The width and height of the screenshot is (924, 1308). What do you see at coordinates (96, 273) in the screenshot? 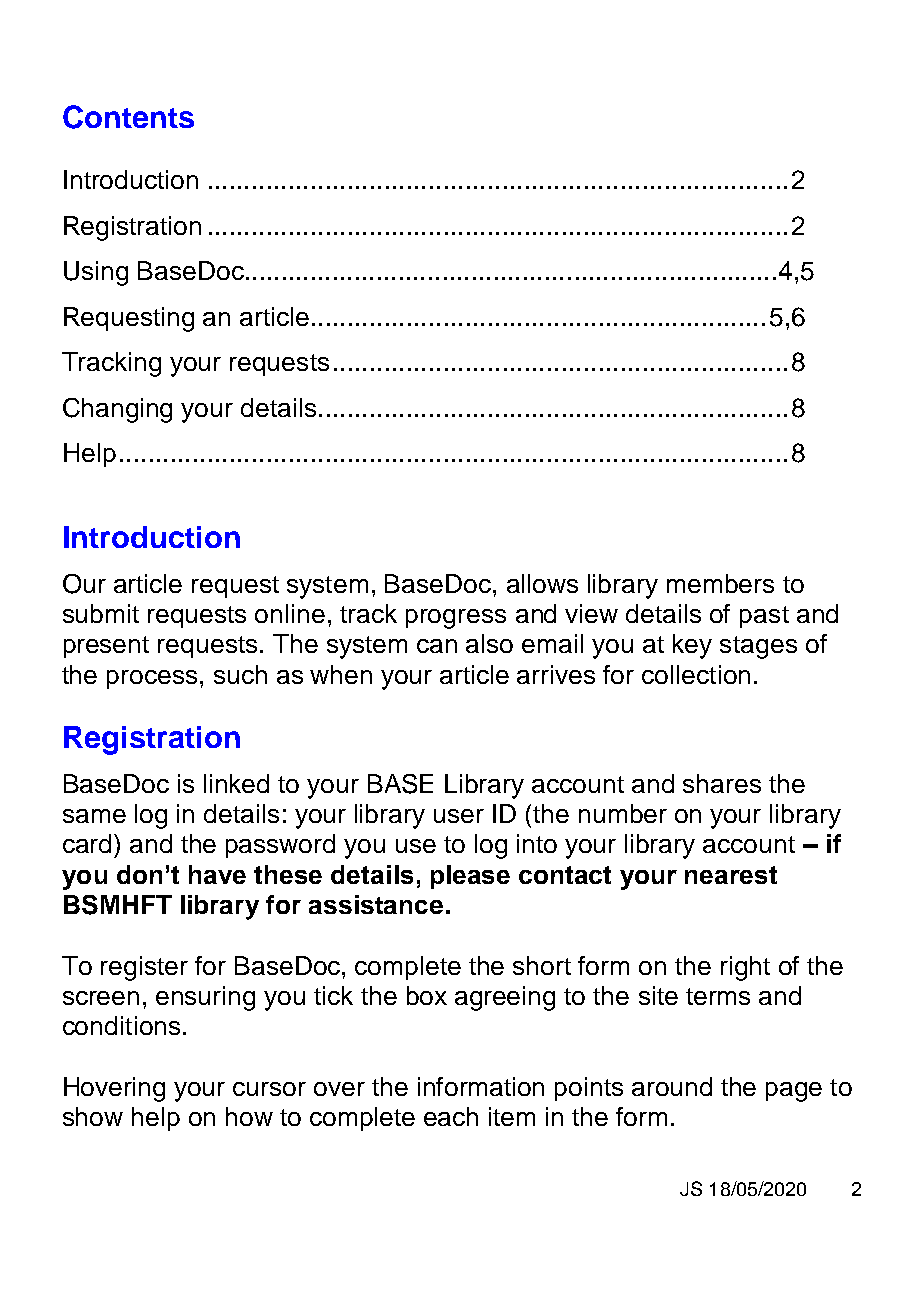
I see `Using` at bounding box center [96, 273].
